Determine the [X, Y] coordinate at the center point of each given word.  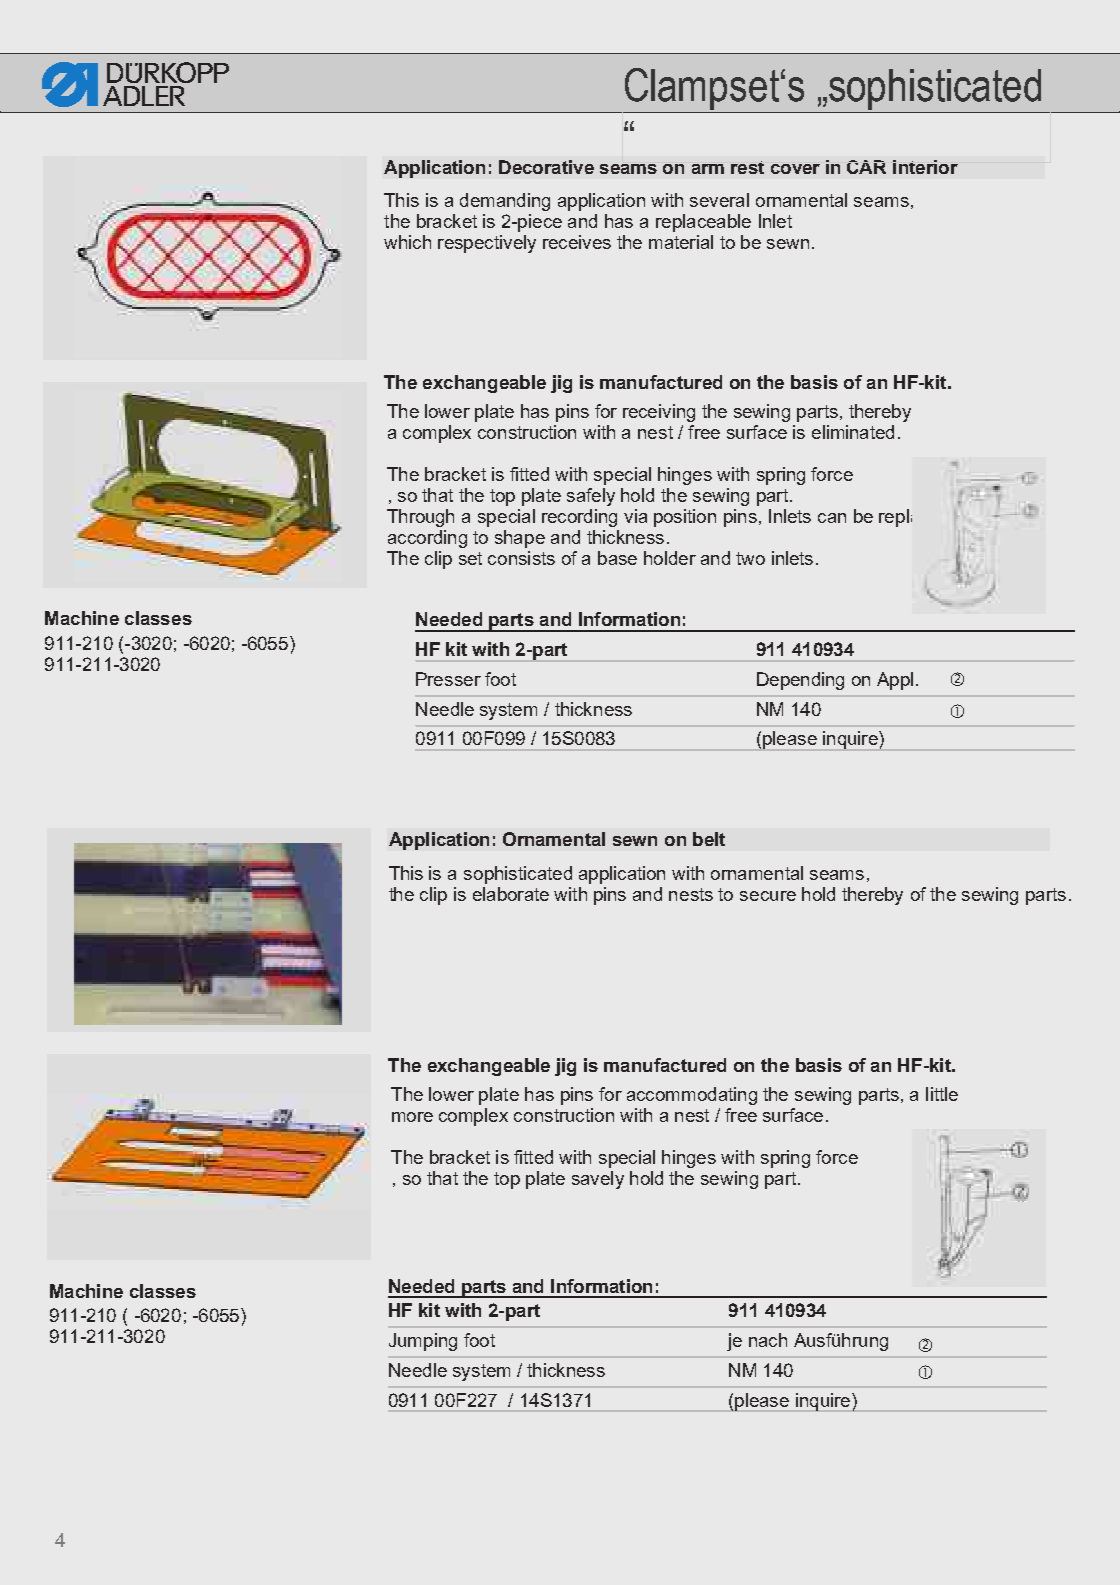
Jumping [423, 1342]
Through [420, 518]
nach [768, 1340]
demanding [505, 202]
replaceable [703, 223]
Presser [448, 679]
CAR [866, 167]
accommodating [692, 1096]
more [412, 1117]
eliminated [853, 432]
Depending [800, 681]
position [685, 518]
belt [709, 839]
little [942, 1094]
